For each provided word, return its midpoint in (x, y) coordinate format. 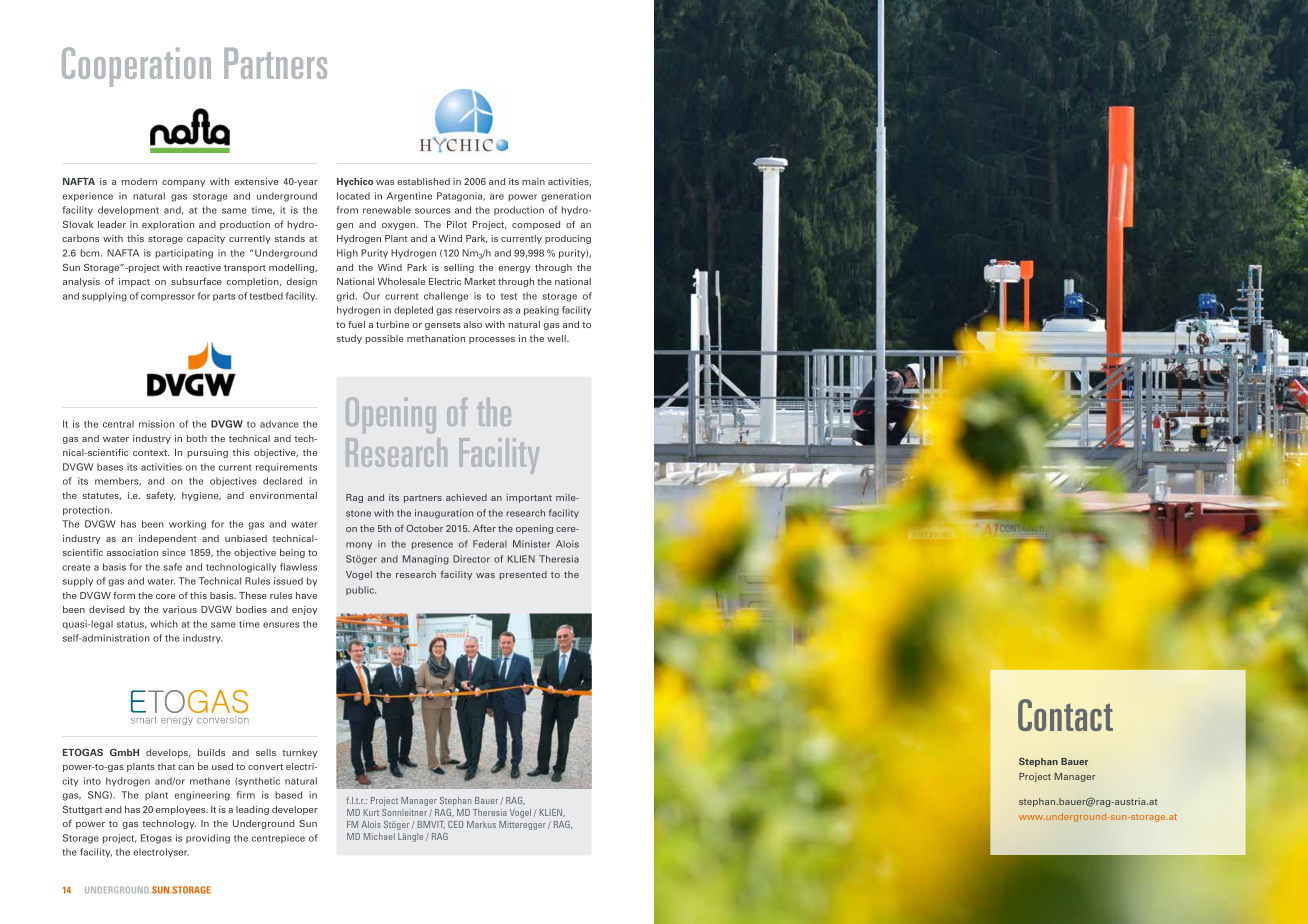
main (533, 181)
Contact (1065, 715)
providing (208, 839)
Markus (481, 824)
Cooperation (136, 67)
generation (566, 197)
